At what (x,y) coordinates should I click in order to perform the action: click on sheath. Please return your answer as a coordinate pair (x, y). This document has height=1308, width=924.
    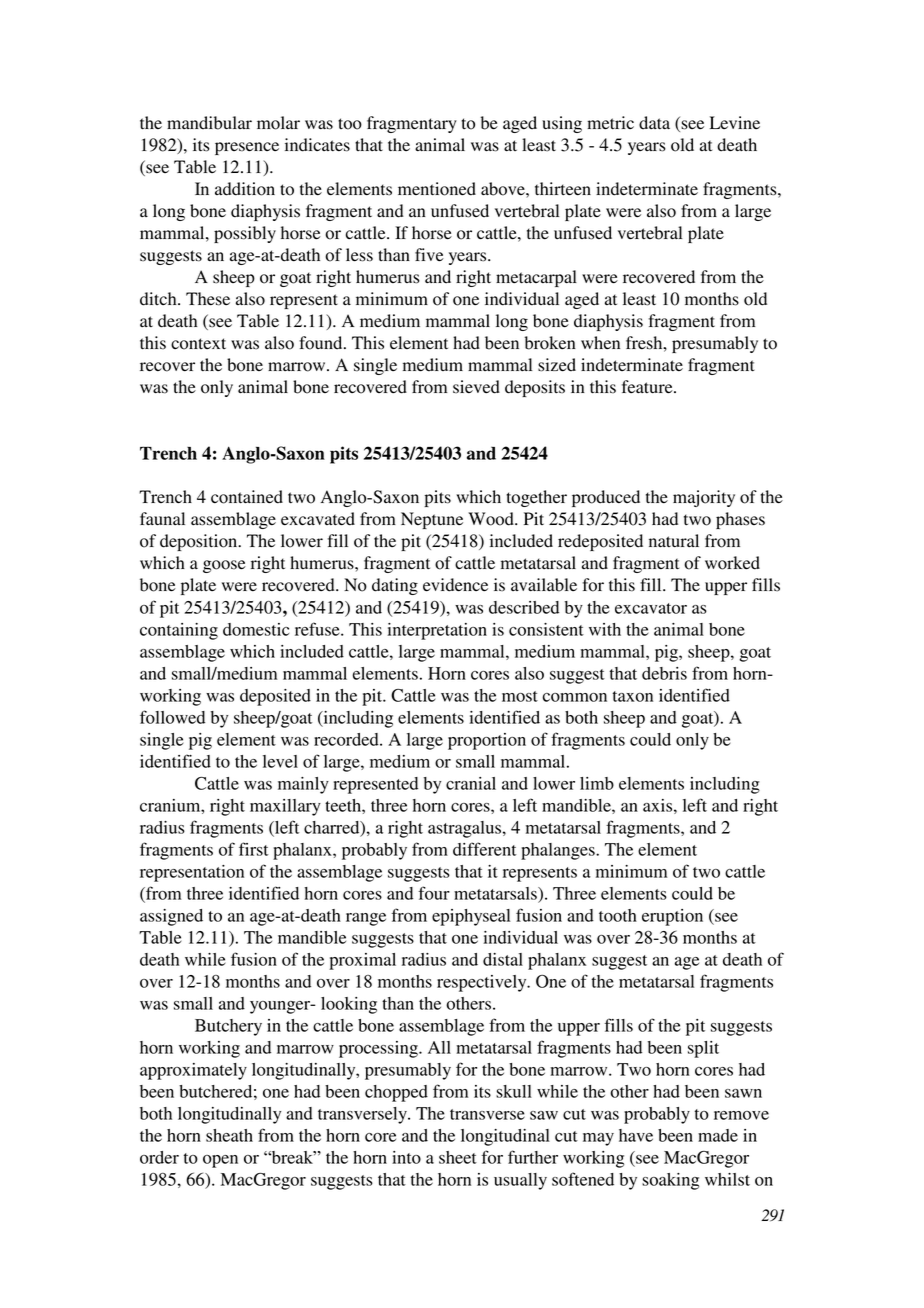
    Looking at the image, I should click on (229, 1135).
